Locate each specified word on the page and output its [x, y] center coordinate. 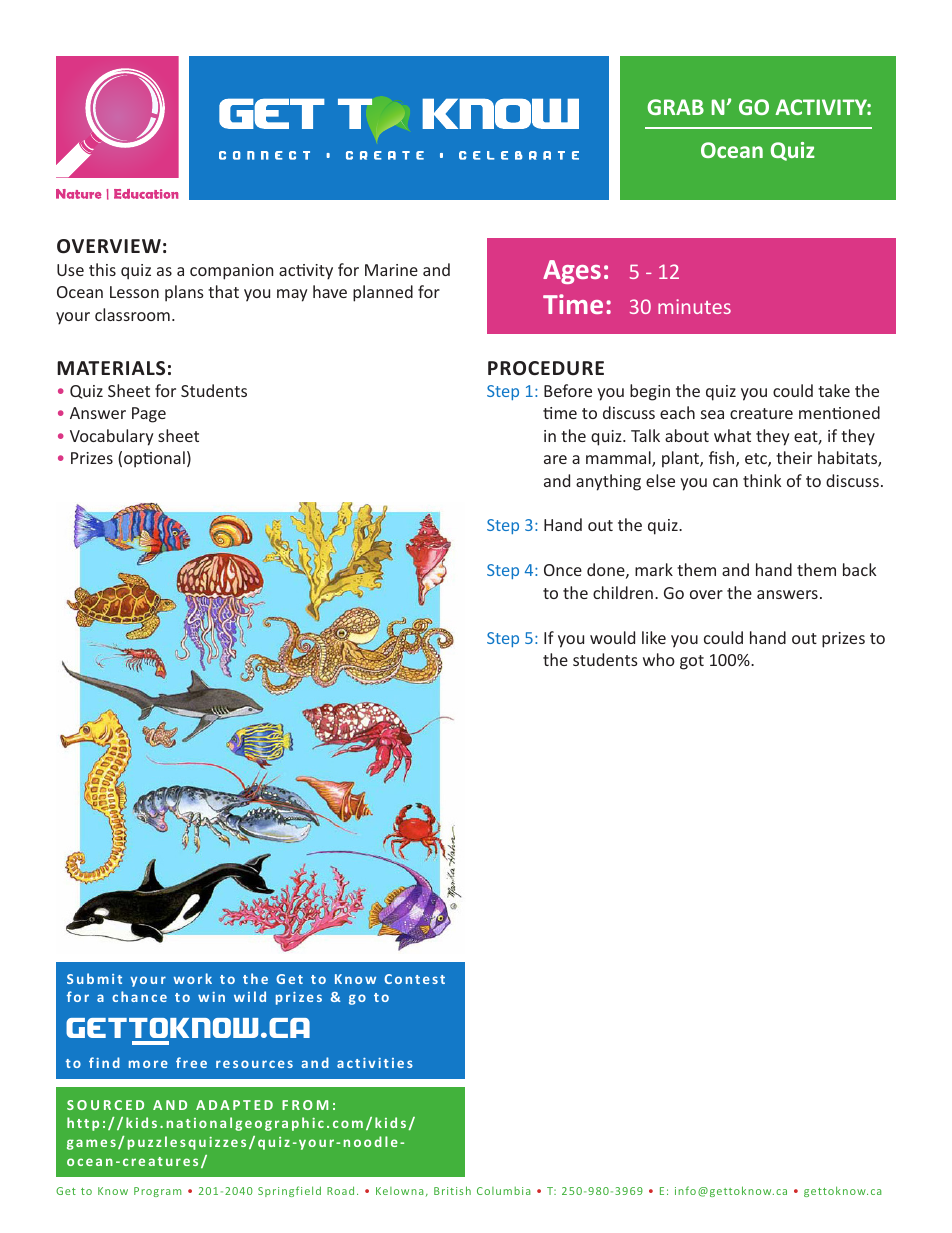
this [102, 269]
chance [139, 996]
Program [157, 1192]
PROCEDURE [546, 368]
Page [149, 415]
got [692, 662]
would [612, 637]
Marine [391, 270]
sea [712, 414]
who [659, 659]
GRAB [675, 107]
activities [375, 1063]
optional [154, 459]
